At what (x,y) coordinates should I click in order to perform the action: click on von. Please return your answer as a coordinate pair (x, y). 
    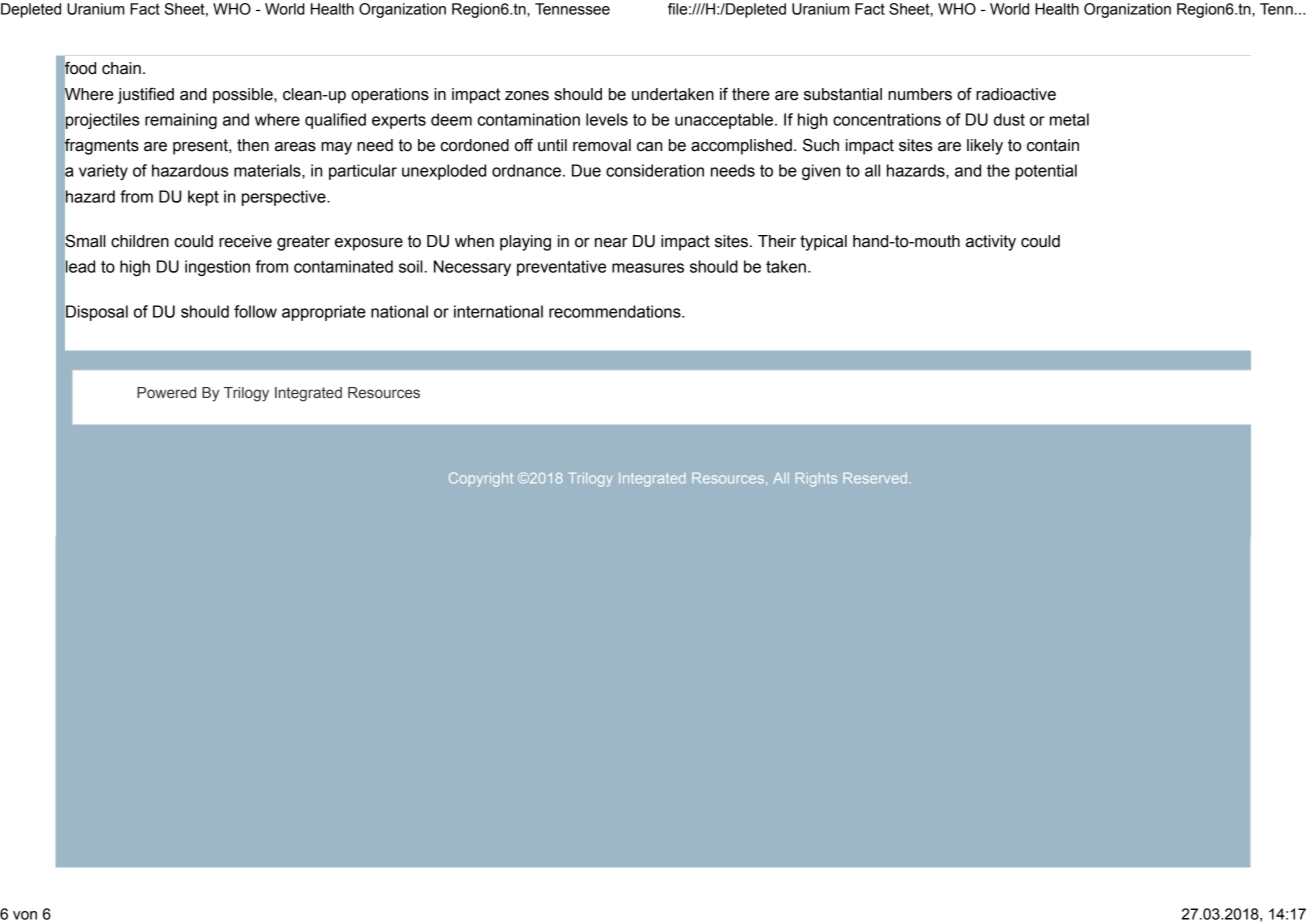
    Looking at the image, I should click on (25, 915).
